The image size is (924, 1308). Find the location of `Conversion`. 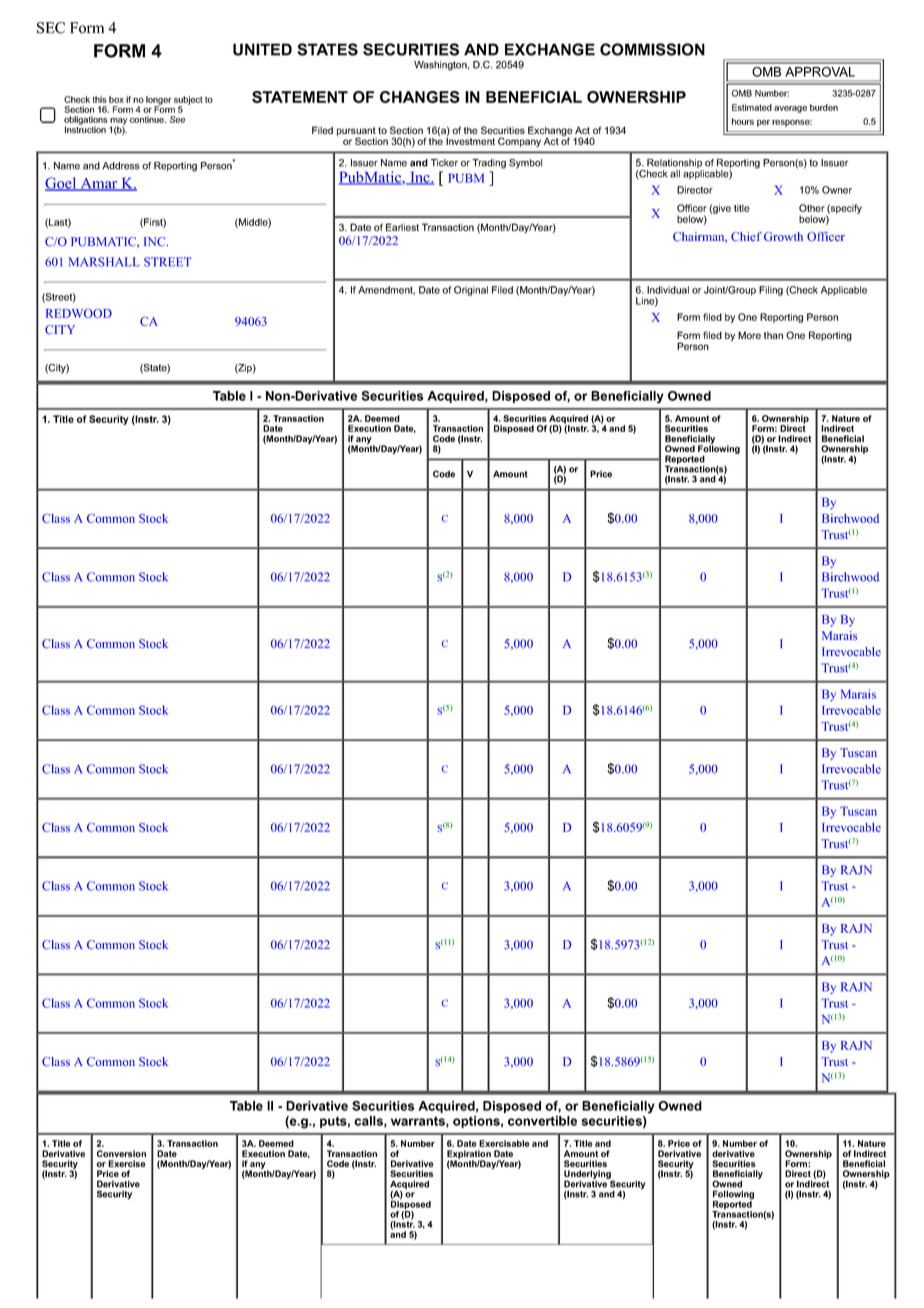

Conversion is located at coordinates (121, 1153).
